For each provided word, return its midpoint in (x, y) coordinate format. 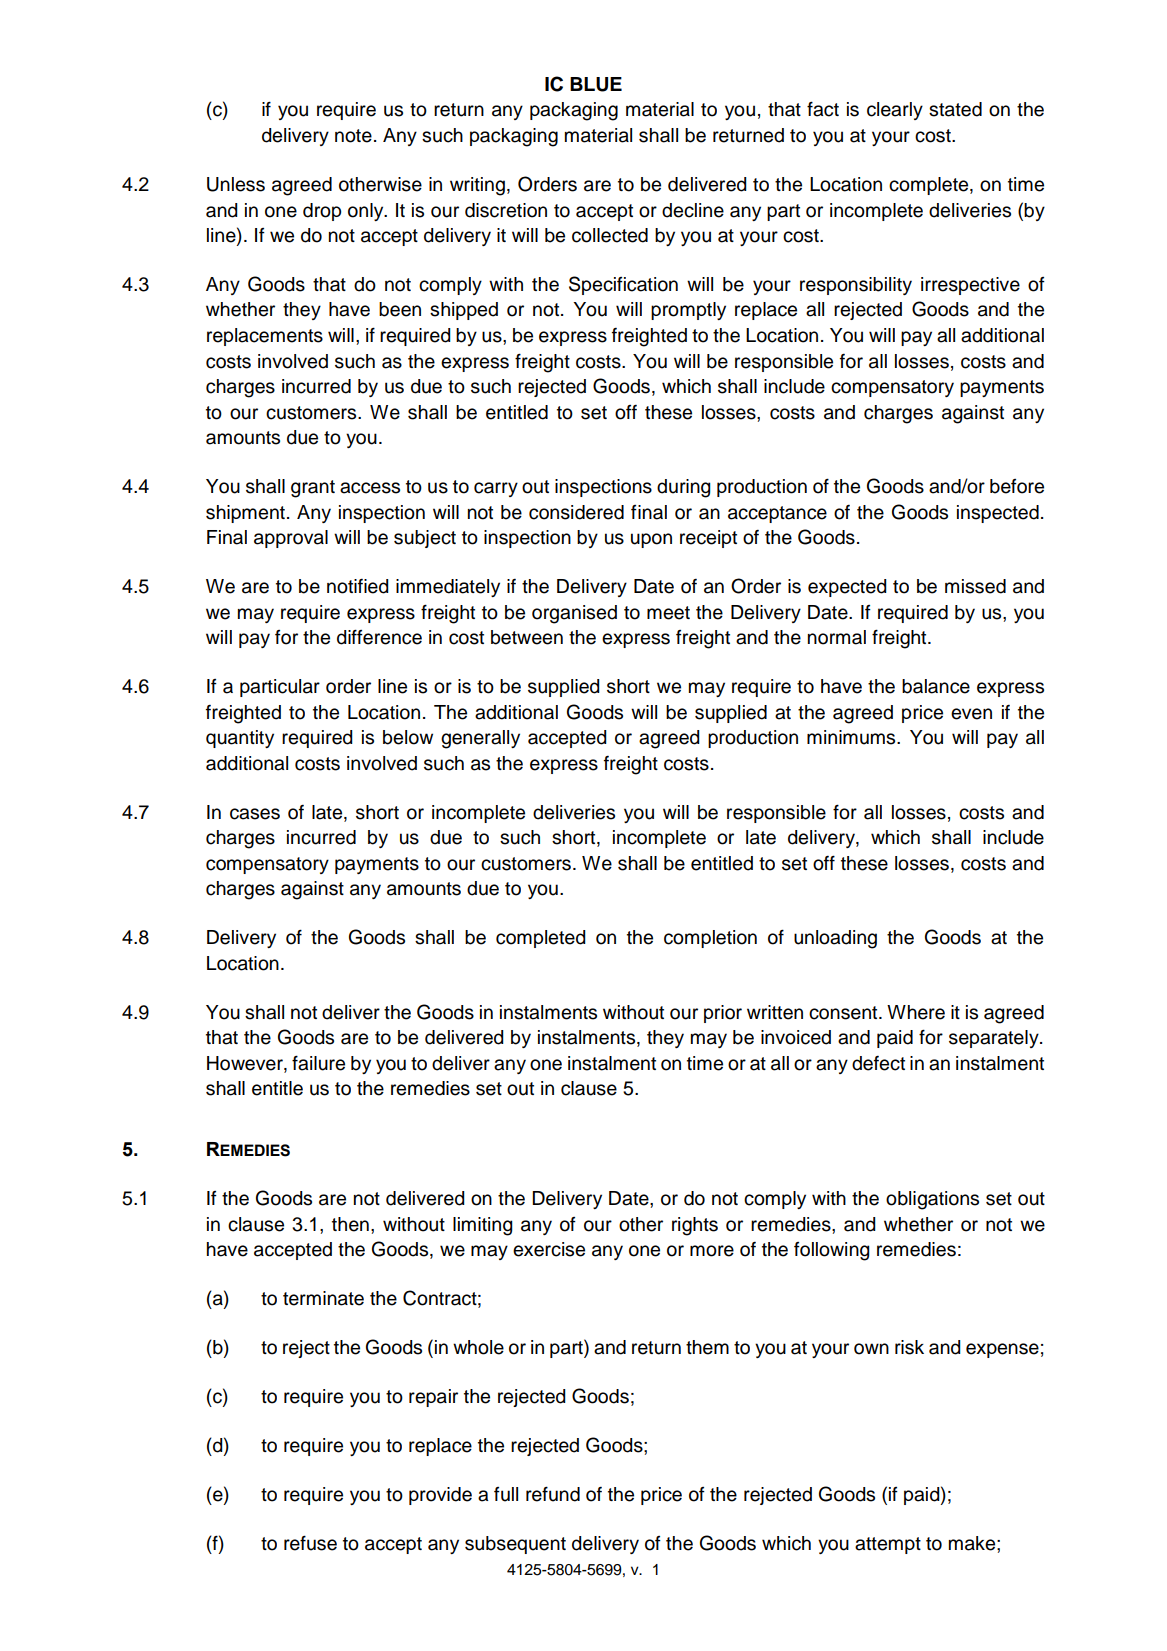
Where (916, 1012)
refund (553, 1494)
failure (318, 1063)
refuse (310, 1543)
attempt (888, 1545)
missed (975, 586)
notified (358, 586)
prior (723, 1014)
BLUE (596, 84)
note (353, 136)
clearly (895, 111)
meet (668, 613)
